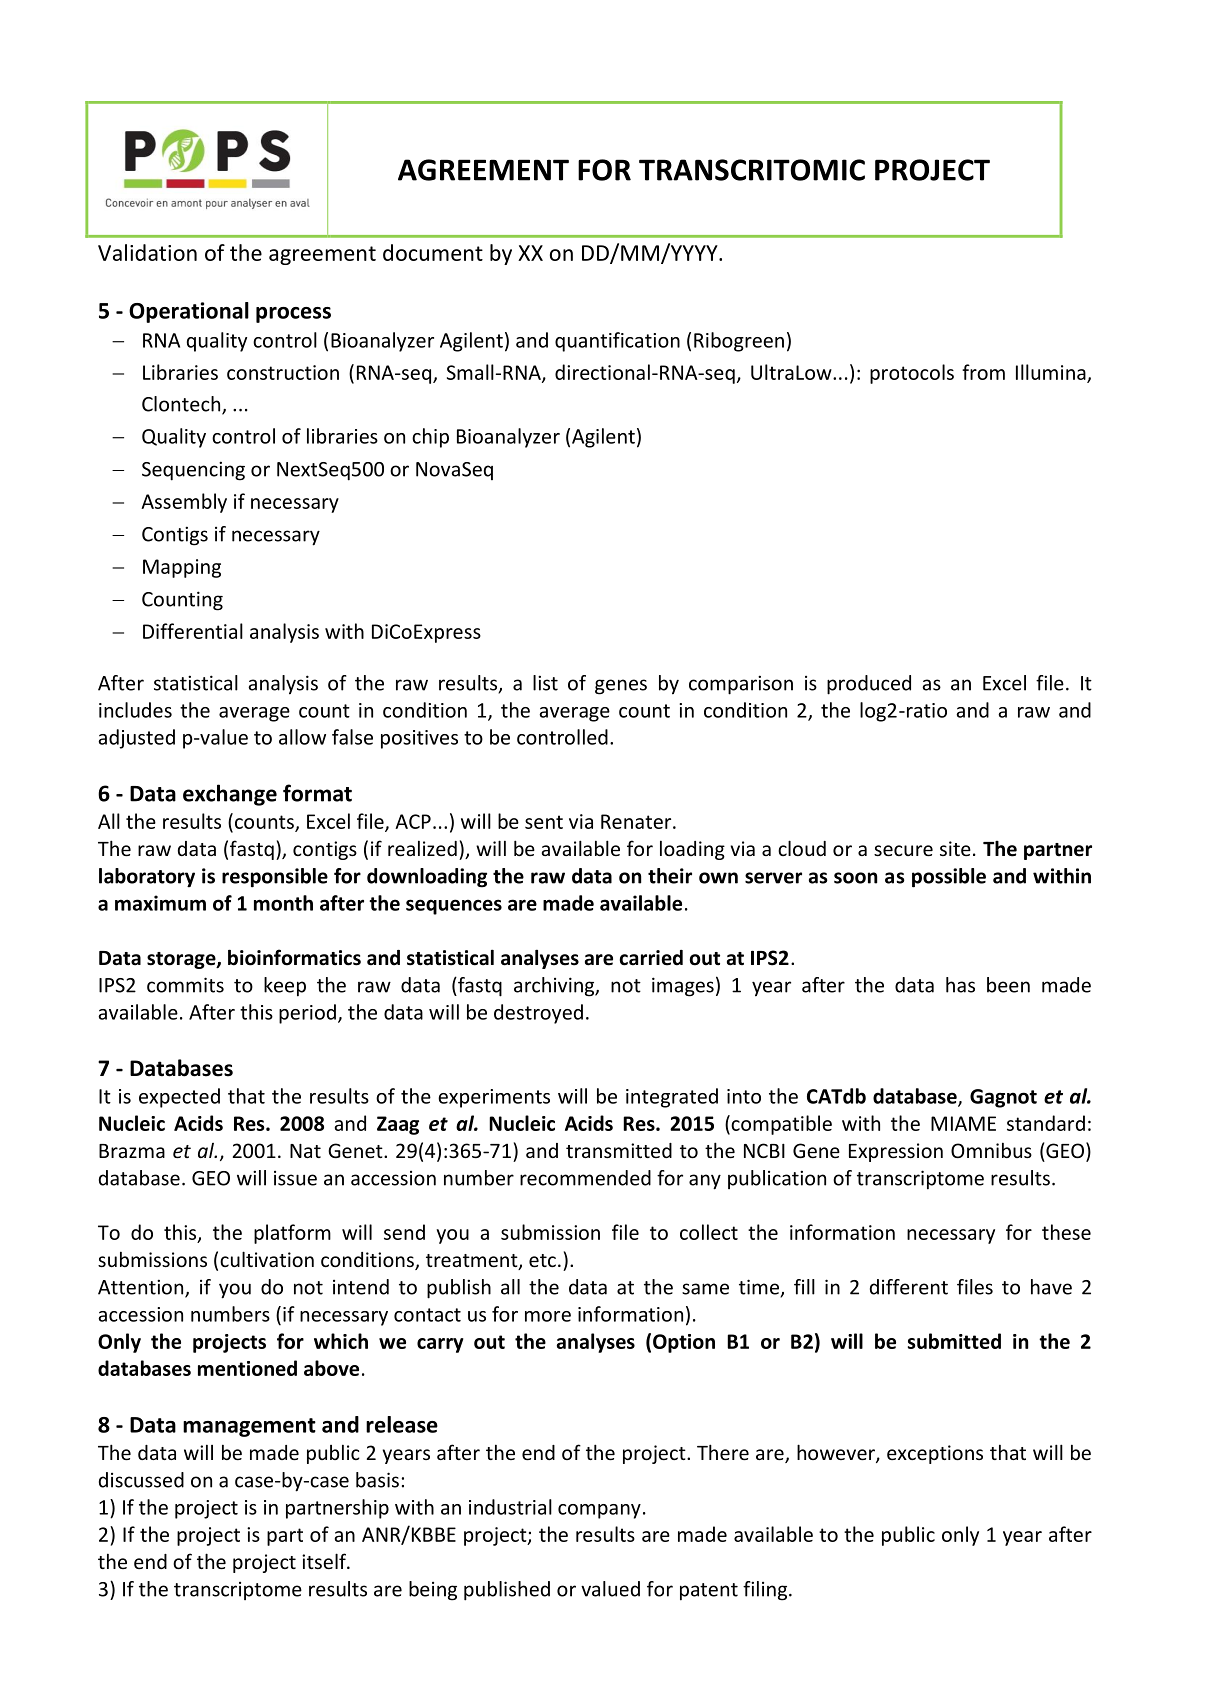 This screenshot has width=1207, height=1707. I want to click on produced, so click(869, 685).
